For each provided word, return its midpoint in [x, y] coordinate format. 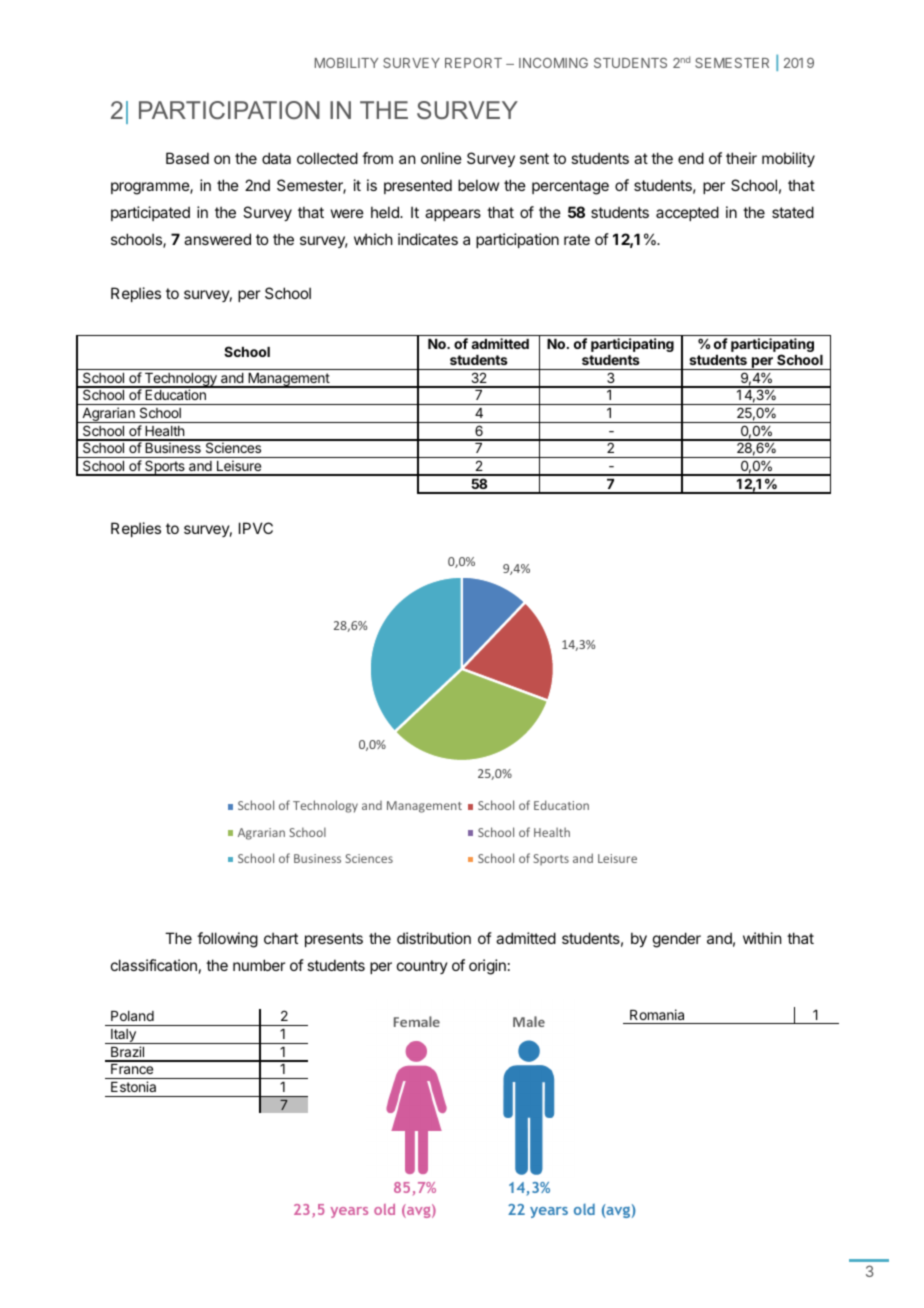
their [741, 158]
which [373, 239]
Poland [132, 1016]
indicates [428, 239]
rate [577, 239]
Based [187, 158]
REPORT [473, 63]
